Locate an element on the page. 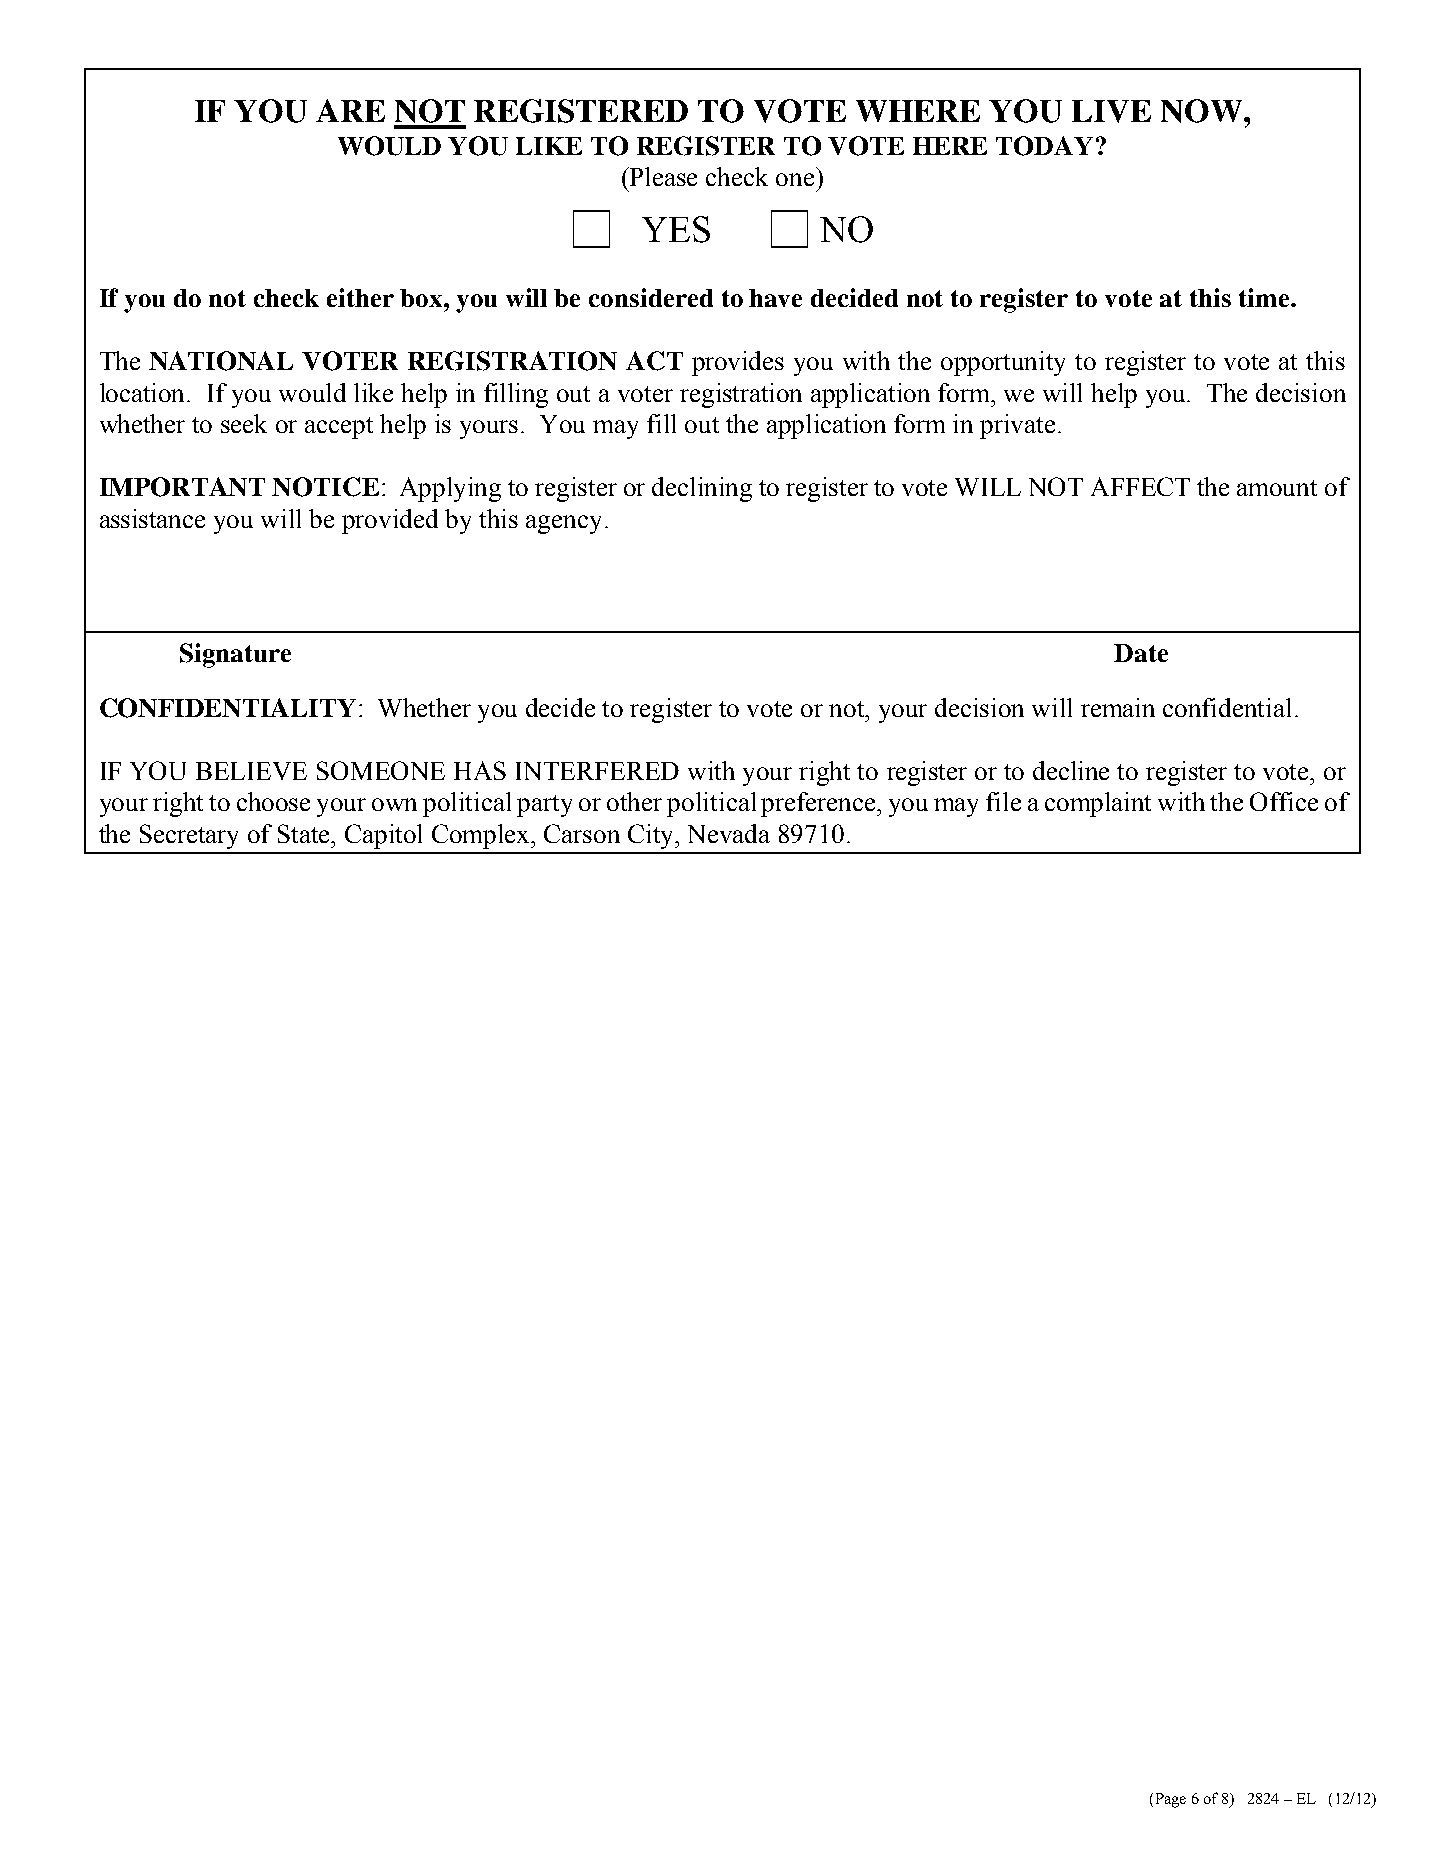  Nevada is located at coordinates (729, 833).
